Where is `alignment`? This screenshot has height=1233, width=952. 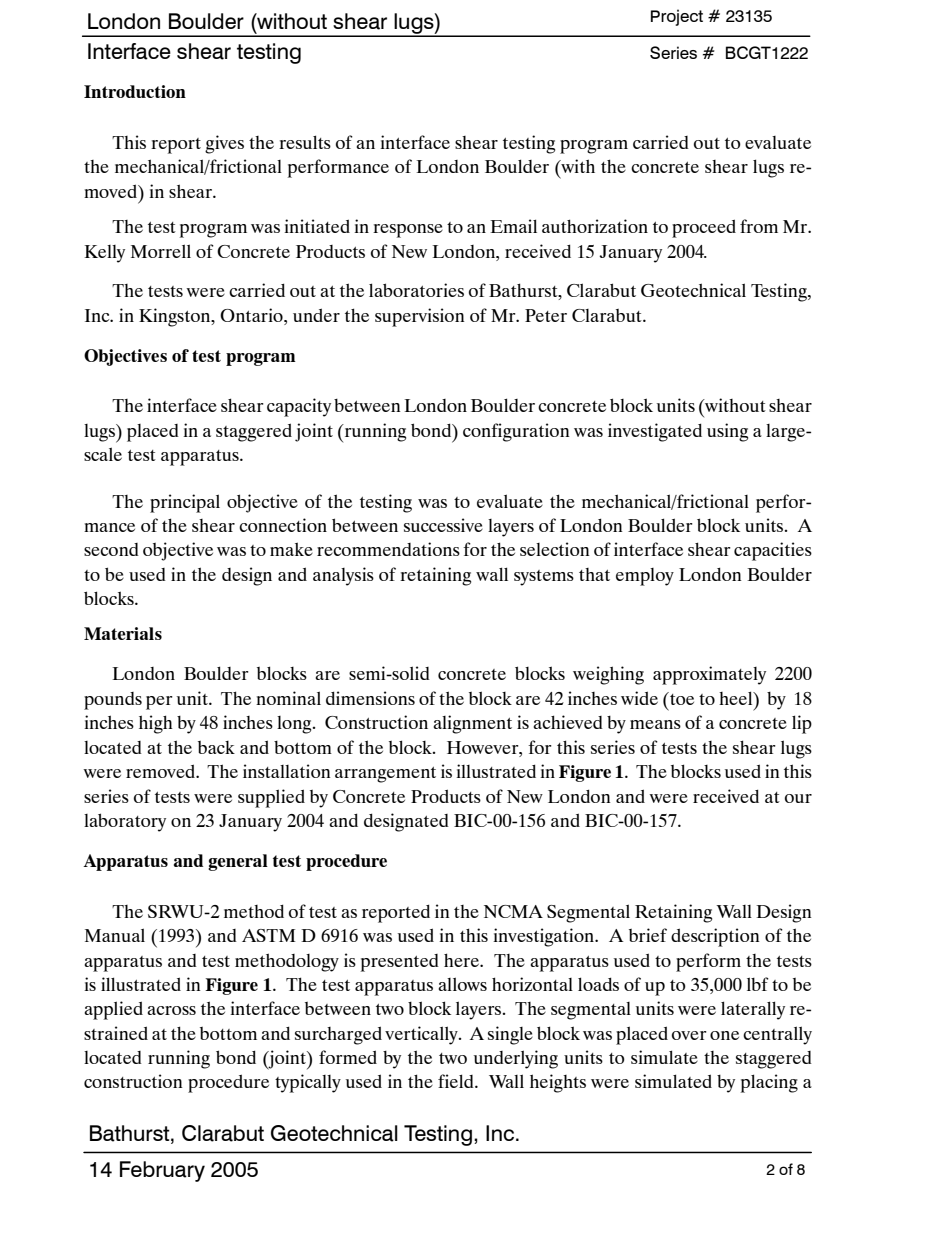
alignment is located at coordinates (472, 724).
